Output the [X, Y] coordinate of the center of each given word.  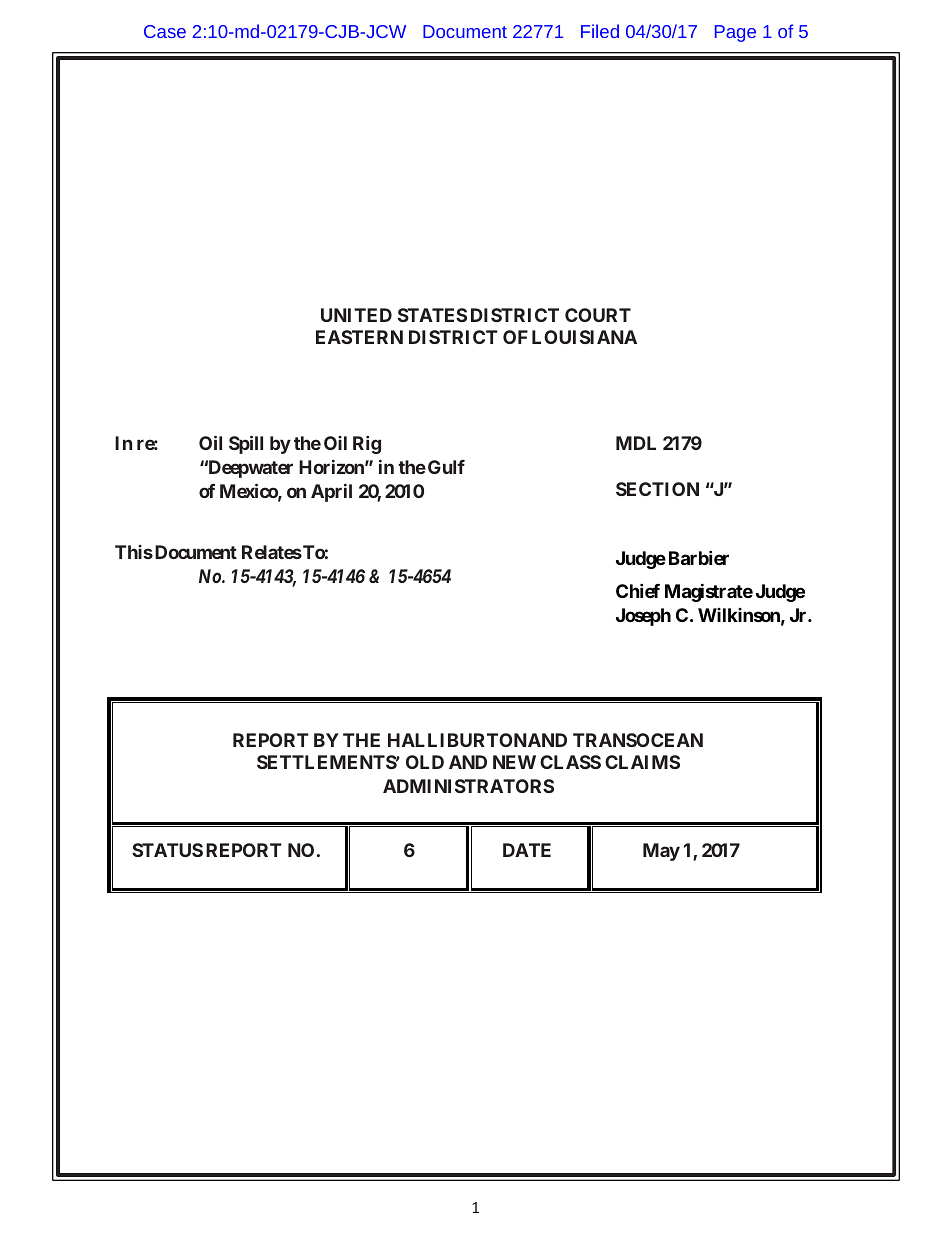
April [331, 493]
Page [735, 33]
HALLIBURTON [457, 740]
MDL [636, 443]
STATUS [167, 850]
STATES [432, 315]
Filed [600, 31]
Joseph [643, 617]
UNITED [356, 315]
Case [165, 31]
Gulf [446, 467]
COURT [598, 315]
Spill [246, 444]
